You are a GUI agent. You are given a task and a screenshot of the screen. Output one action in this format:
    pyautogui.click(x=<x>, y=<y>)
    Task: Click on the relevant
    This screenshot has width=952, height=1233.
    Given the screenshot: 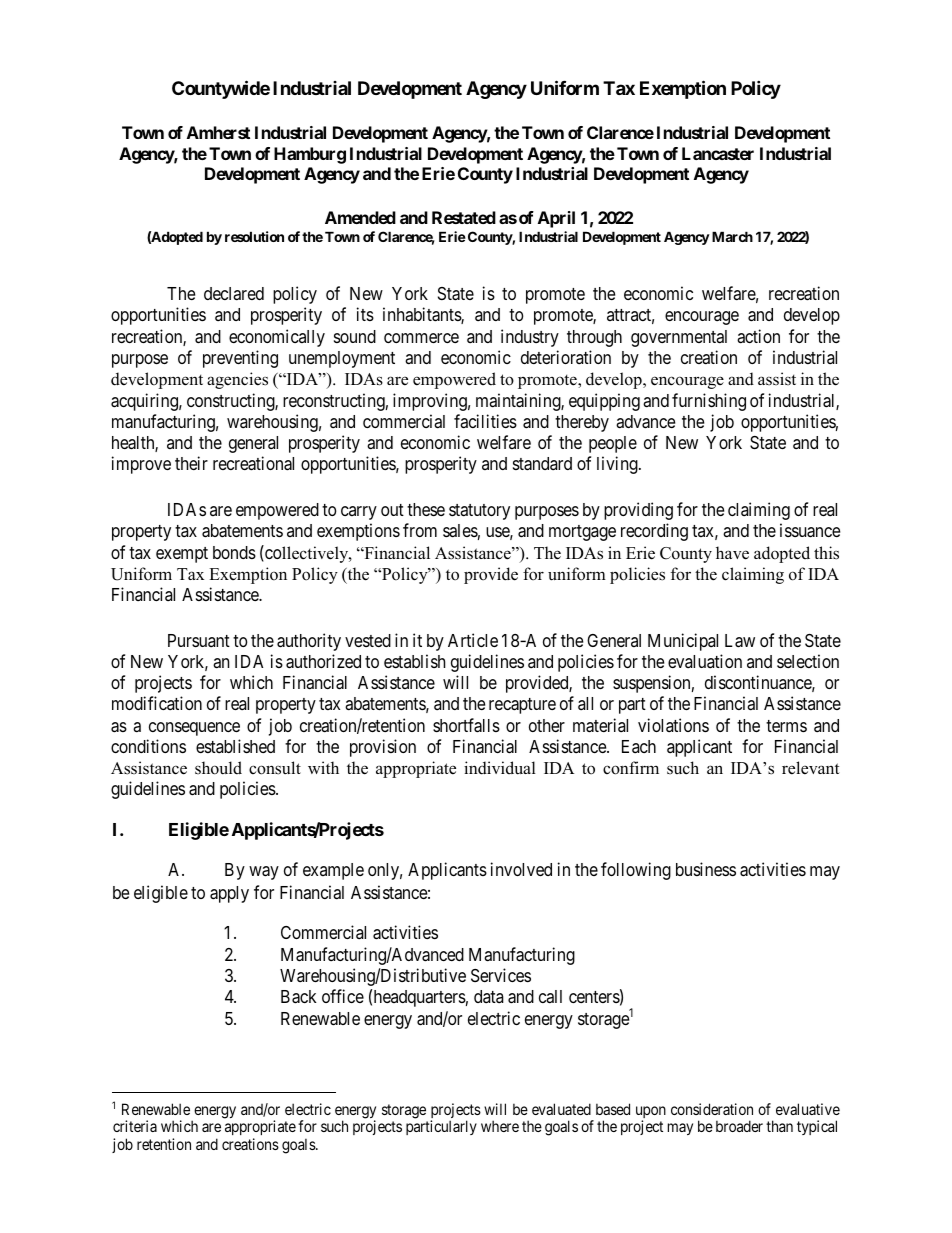 What is the action you would take?
    pyautogui.click(x=811, y=768)
